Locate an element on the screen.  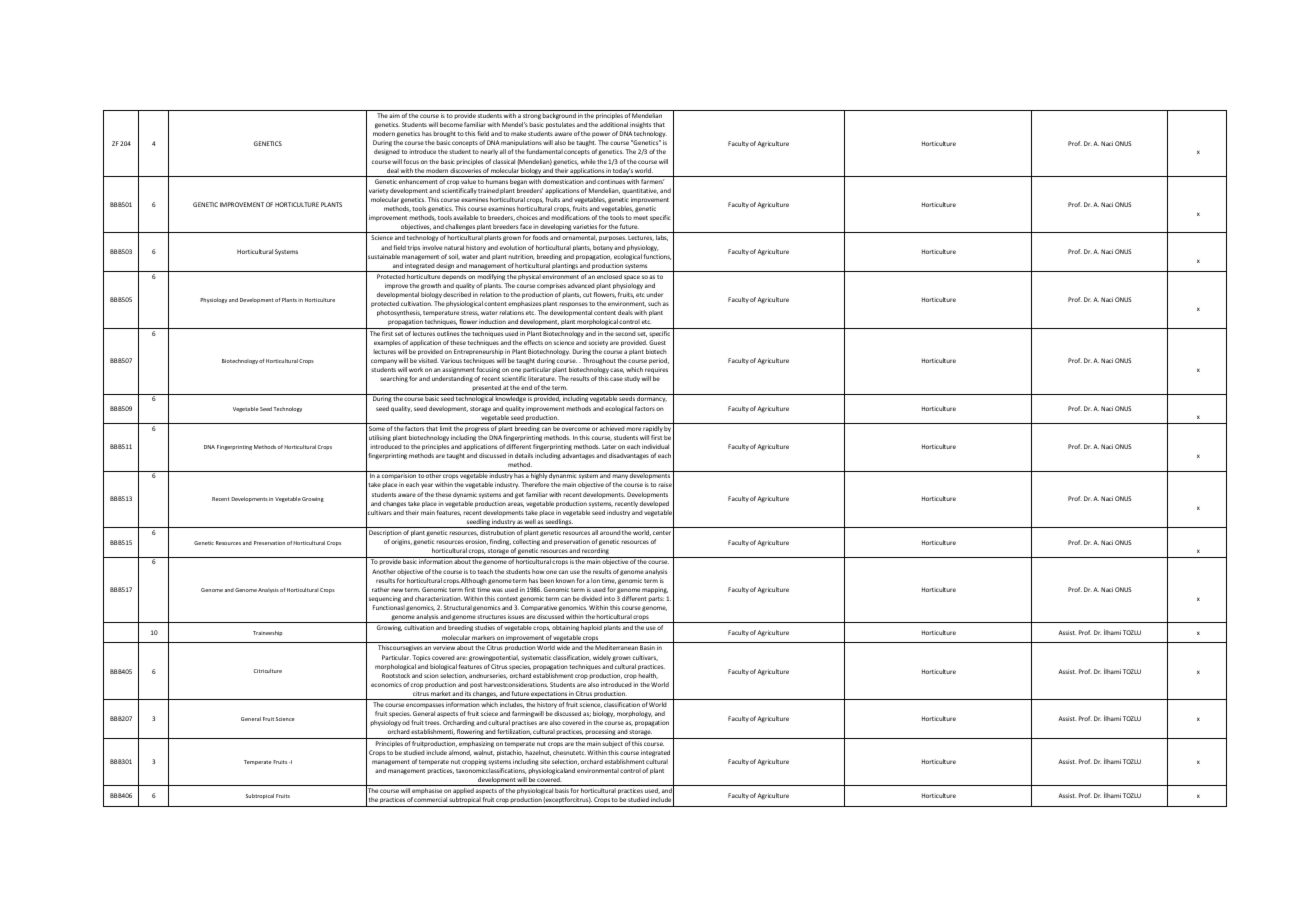
Topics is located at coordinates (421, 658).
